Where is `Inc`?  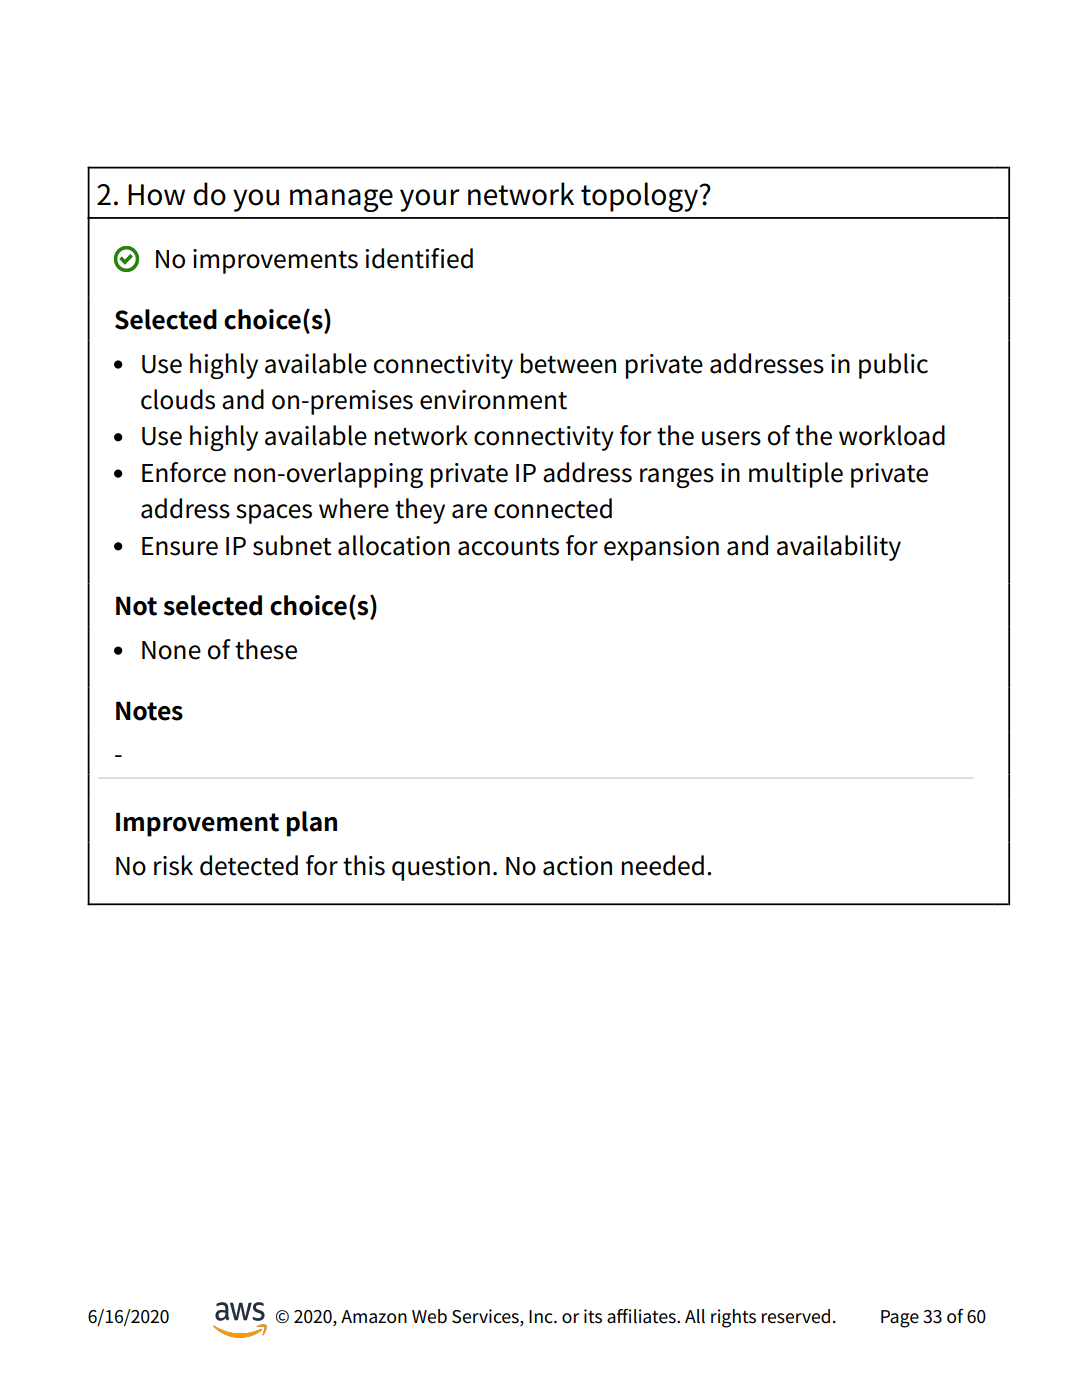
Inc is located at coordinates (542, 1317).
